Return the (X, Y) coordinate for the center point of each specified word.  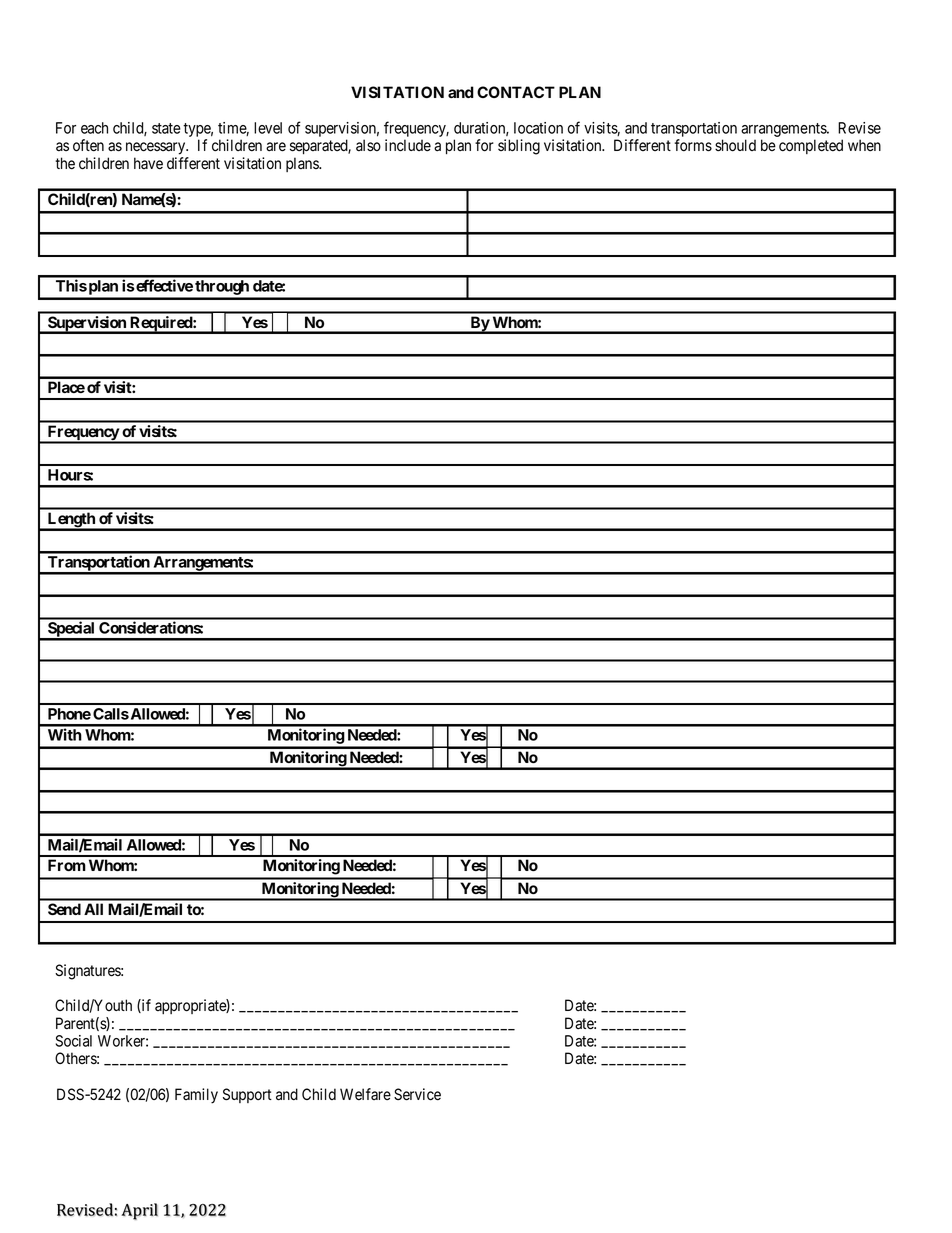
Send (64, 909)
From (66, 865)
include (408, 145)
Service (417, 1094)
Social (74, 1041)
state (166, 128)
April (139, 1211)
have (148, 163)
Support (247, 1095)
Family (196, 1096)
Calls (111, 714)
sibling (519, 147)
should (735, 145)
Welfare (365, 1094)
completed (811, 146)
